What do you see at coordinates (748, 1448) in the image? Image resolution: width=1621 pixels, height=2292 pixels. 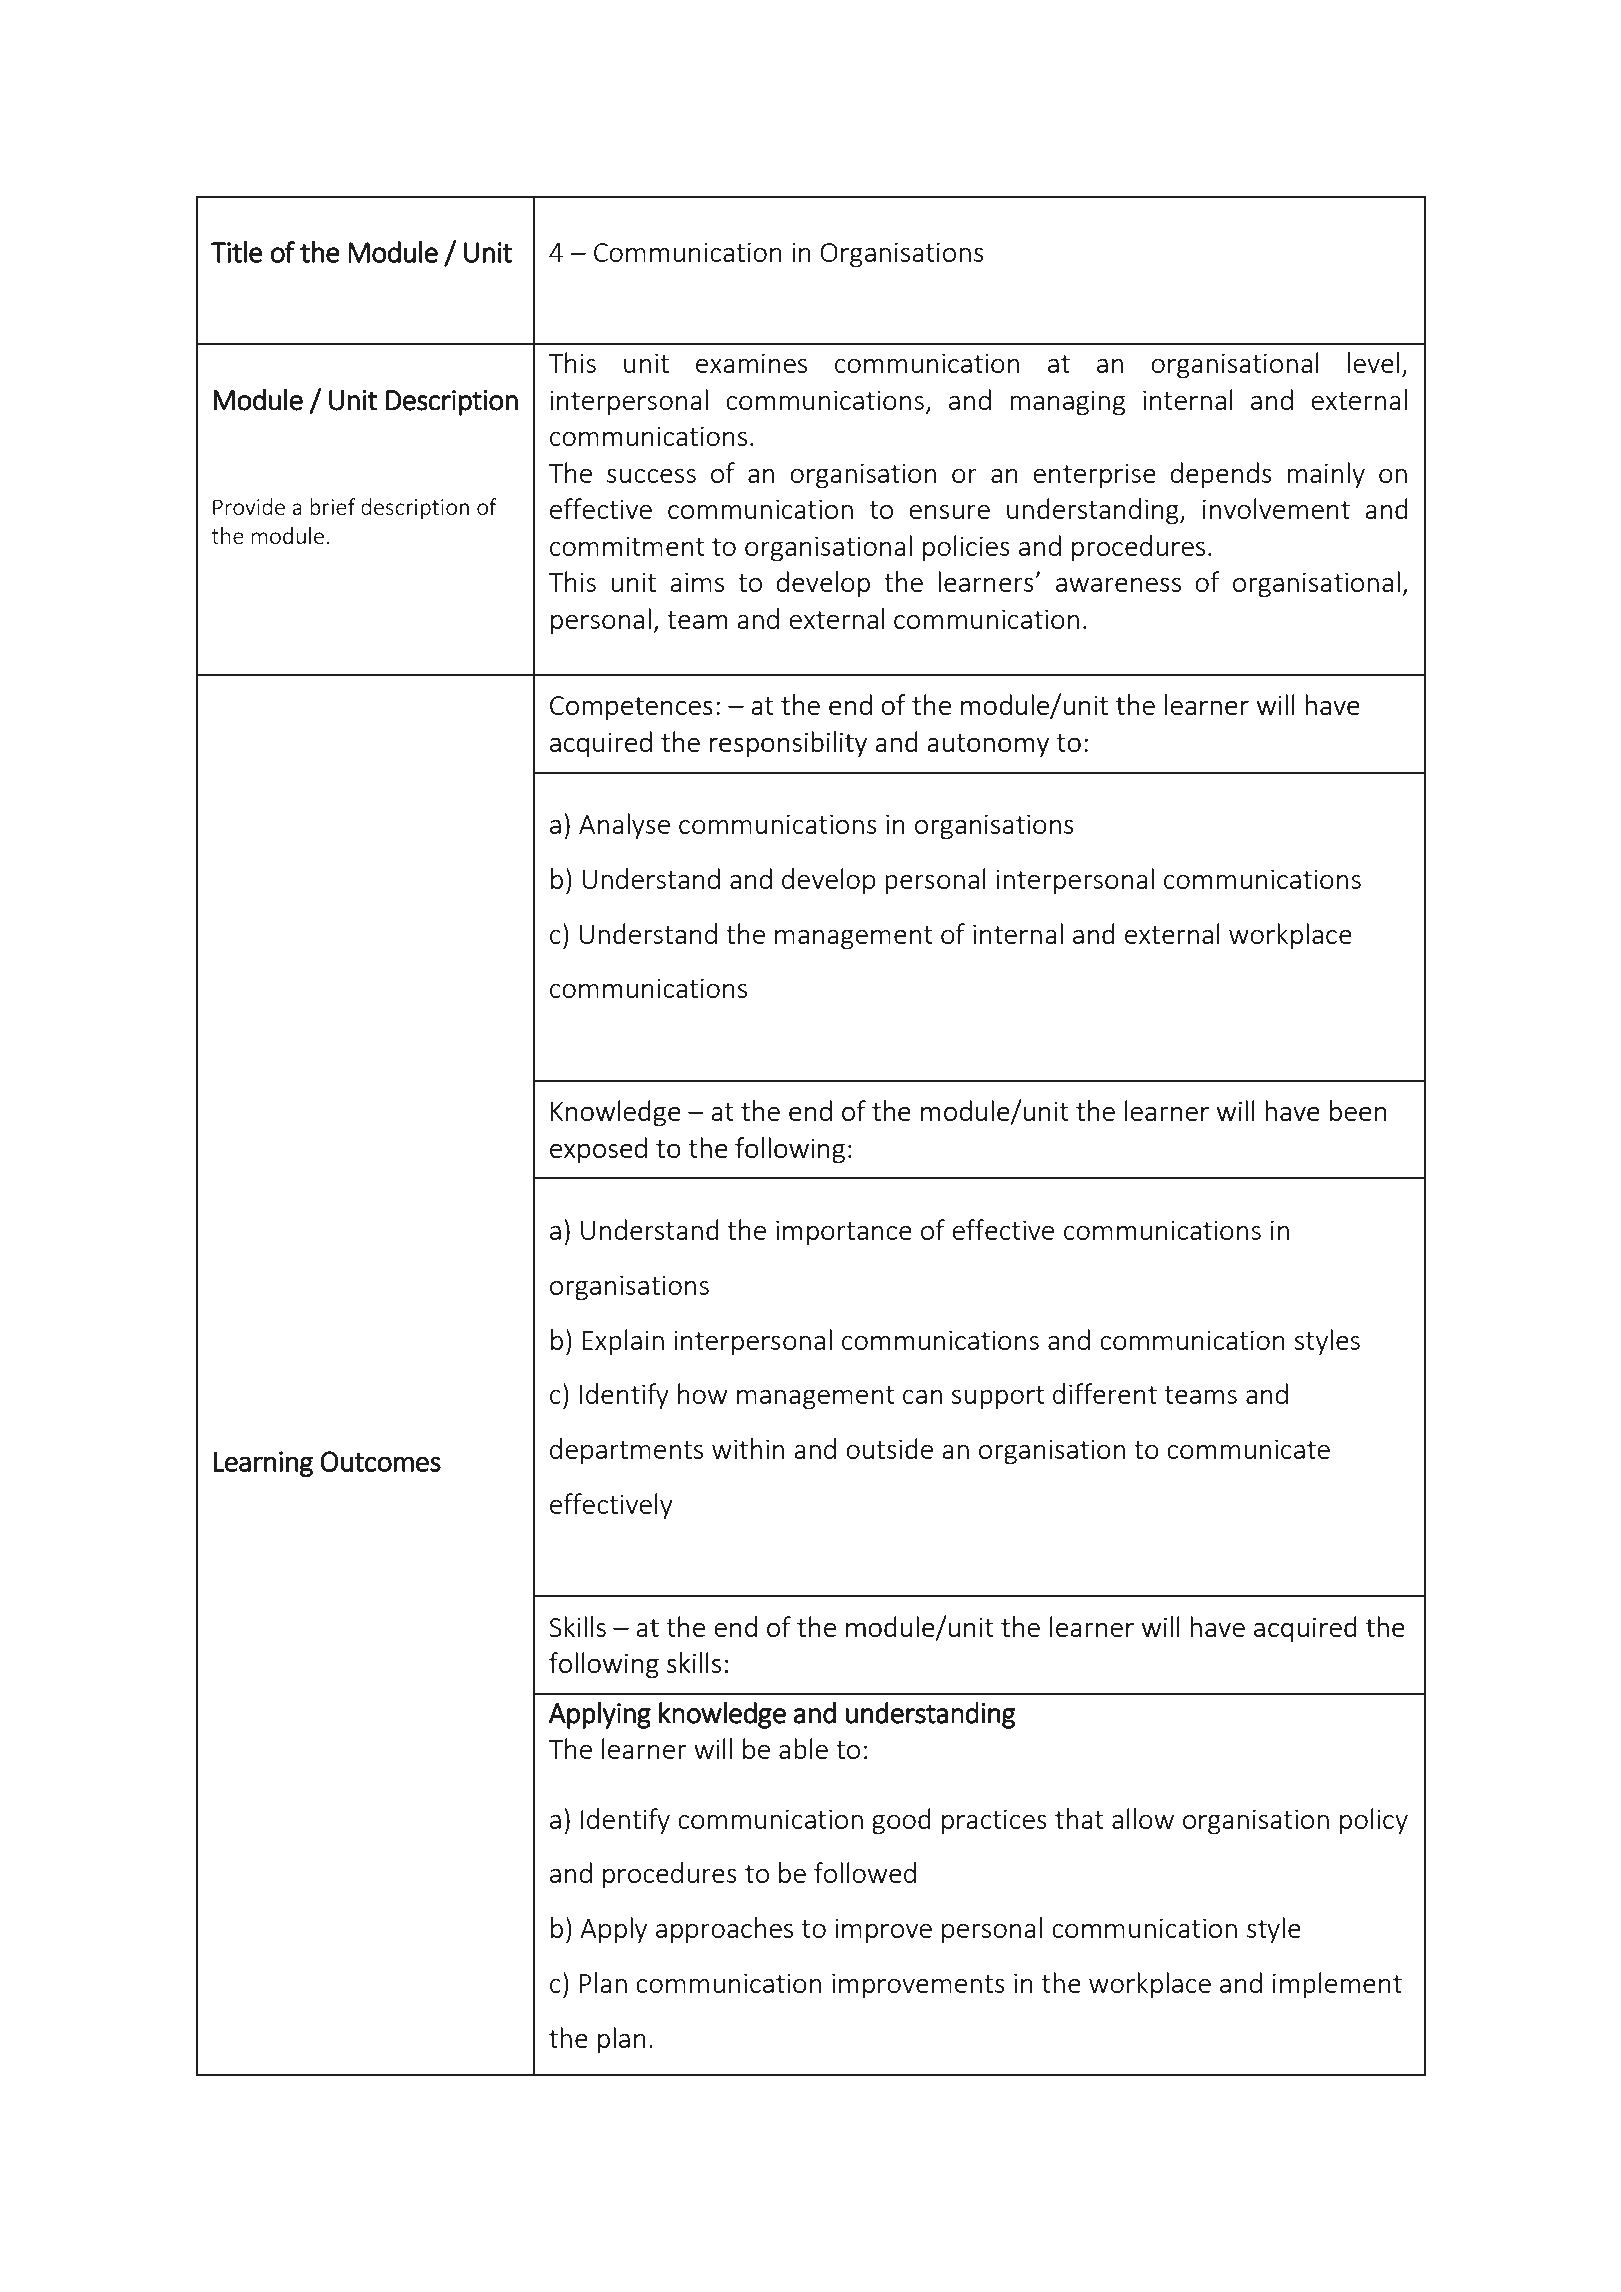 I see `within` at bounding box center [748, 1448].
